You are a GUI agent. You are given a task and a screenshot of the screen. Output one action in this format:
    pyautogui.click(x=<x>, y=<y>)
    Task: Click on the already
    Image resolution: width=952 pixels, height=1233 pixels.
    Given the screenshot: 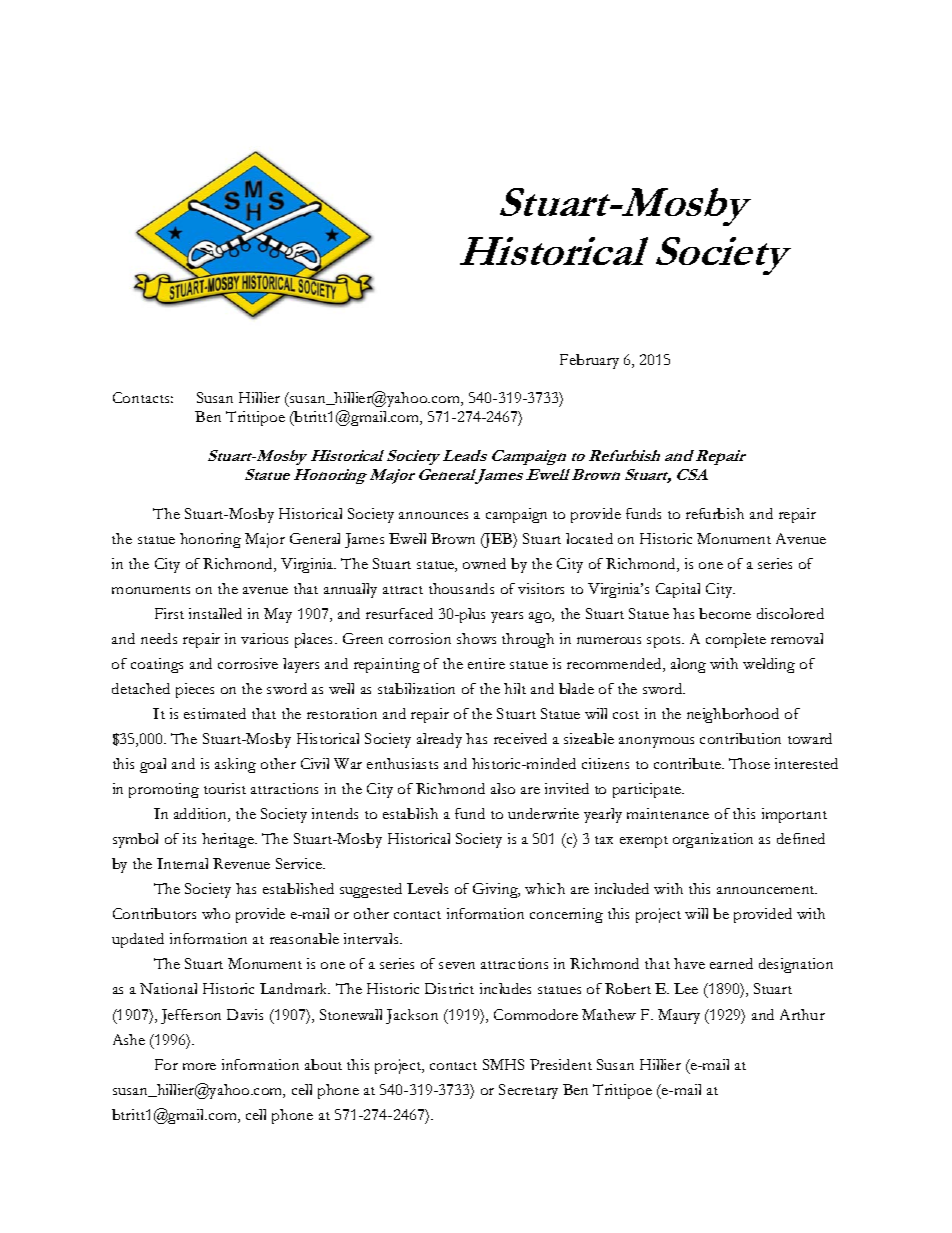 What is the action you would take?
    pyautogui.click(x=439, y=740)
